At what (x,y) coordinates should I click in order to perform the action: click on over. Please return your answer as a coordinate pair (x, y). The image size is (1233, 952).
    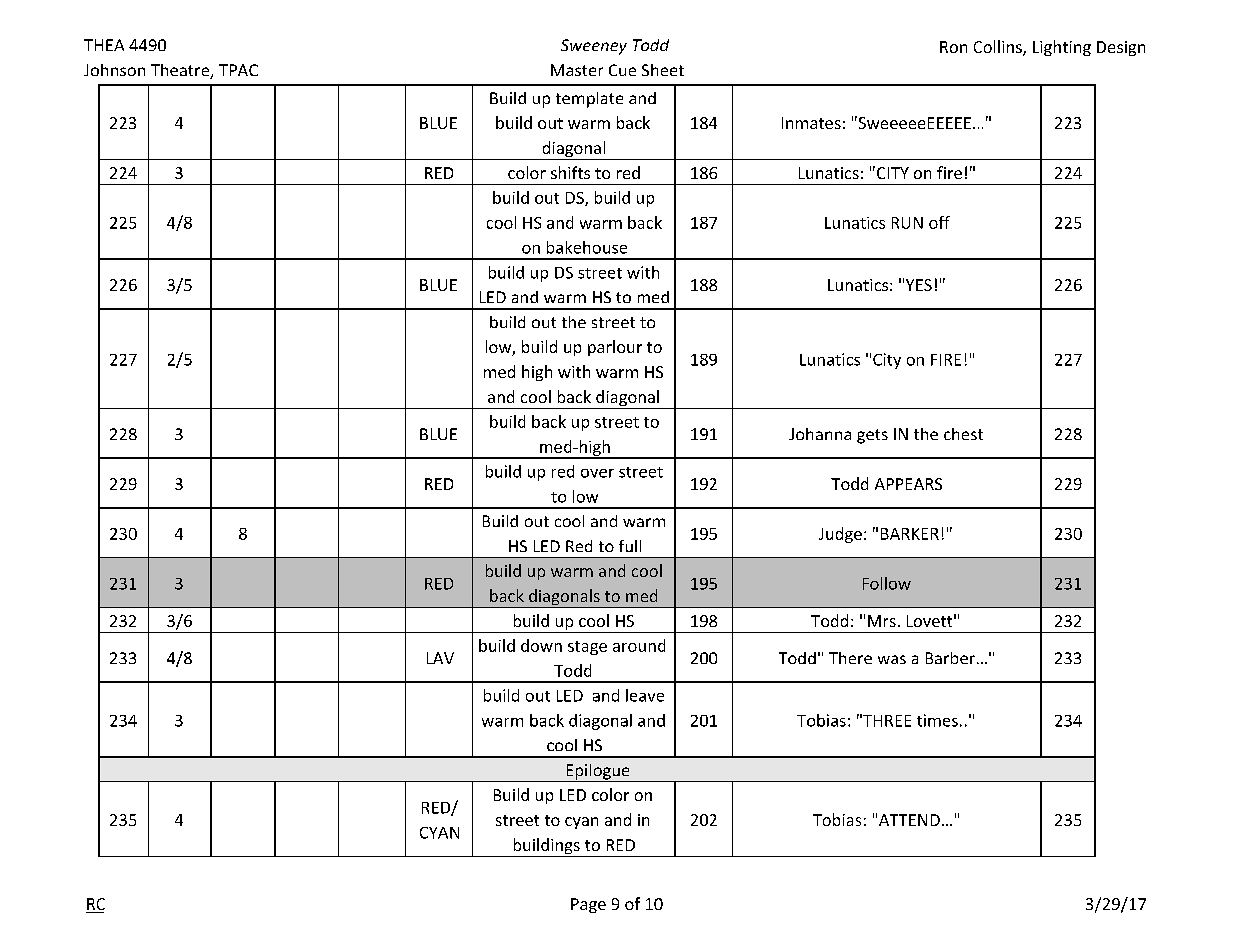
    Looking at the image, I should click on (597, 473).
